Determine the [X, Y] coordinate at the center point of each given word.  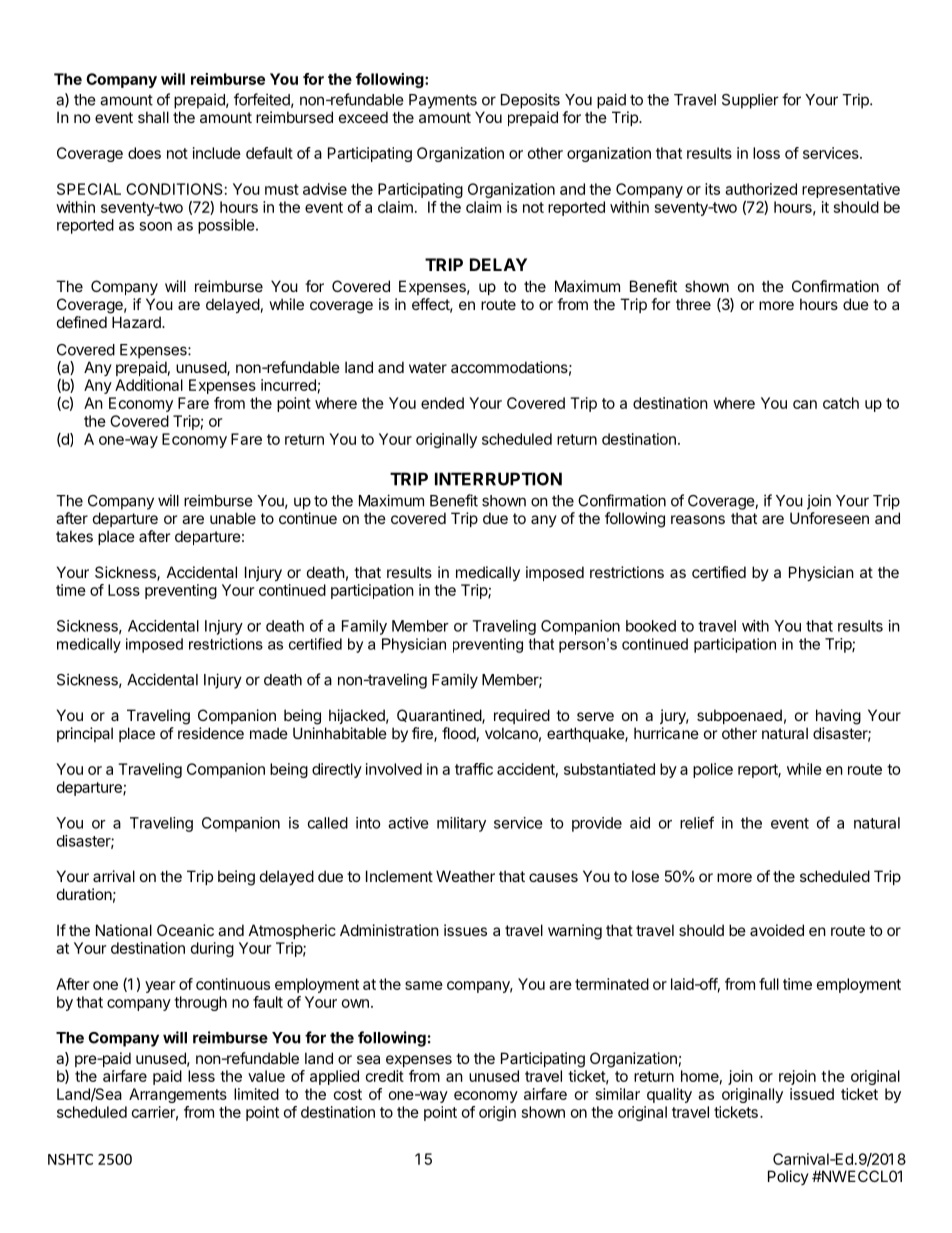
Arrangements [178, 1095]
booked [651, 626]
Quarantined [440, 716]
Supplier [750, 101]
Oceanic [185, 930]
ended [442, 403]
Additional [149, 385]
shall [153, 117]
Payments [443, 101]
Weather [465, 876]
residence [211, 733]
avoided [777, 930]
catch [841, 403]
